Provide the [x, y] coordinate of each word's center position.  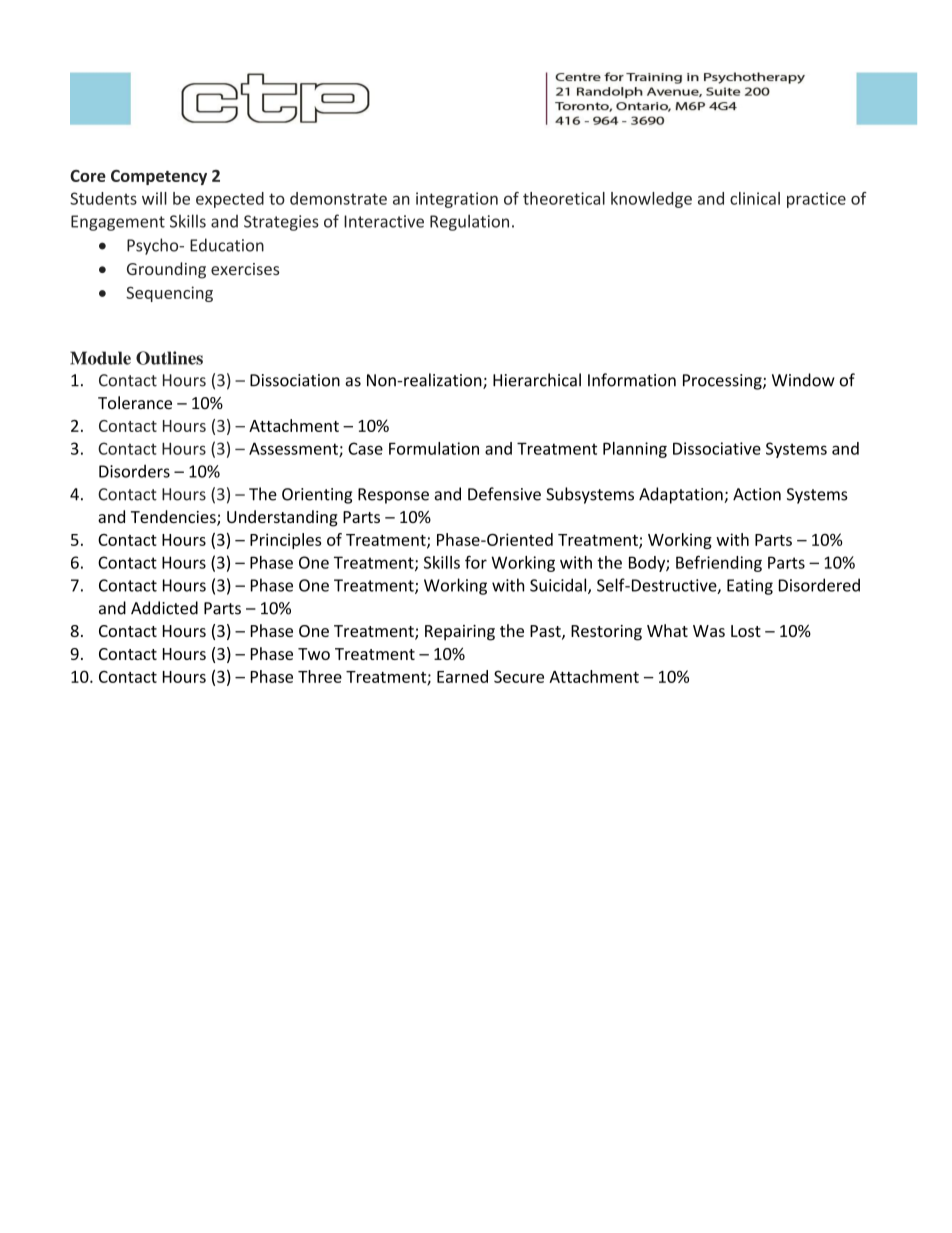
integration [457, 200]
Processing [723, 382]
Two [314, 654]
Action [757, 494]
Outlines [169, 358]
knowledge [651, 200]
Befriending [719, 563]
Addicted [164, 608]
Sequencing [169, 294]
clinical [755, 198]
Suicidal [559, 586]
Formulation [434, 448]
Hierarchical [537, 380]
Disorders [134, 471]
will [154, 198]
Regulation [469, 222]
